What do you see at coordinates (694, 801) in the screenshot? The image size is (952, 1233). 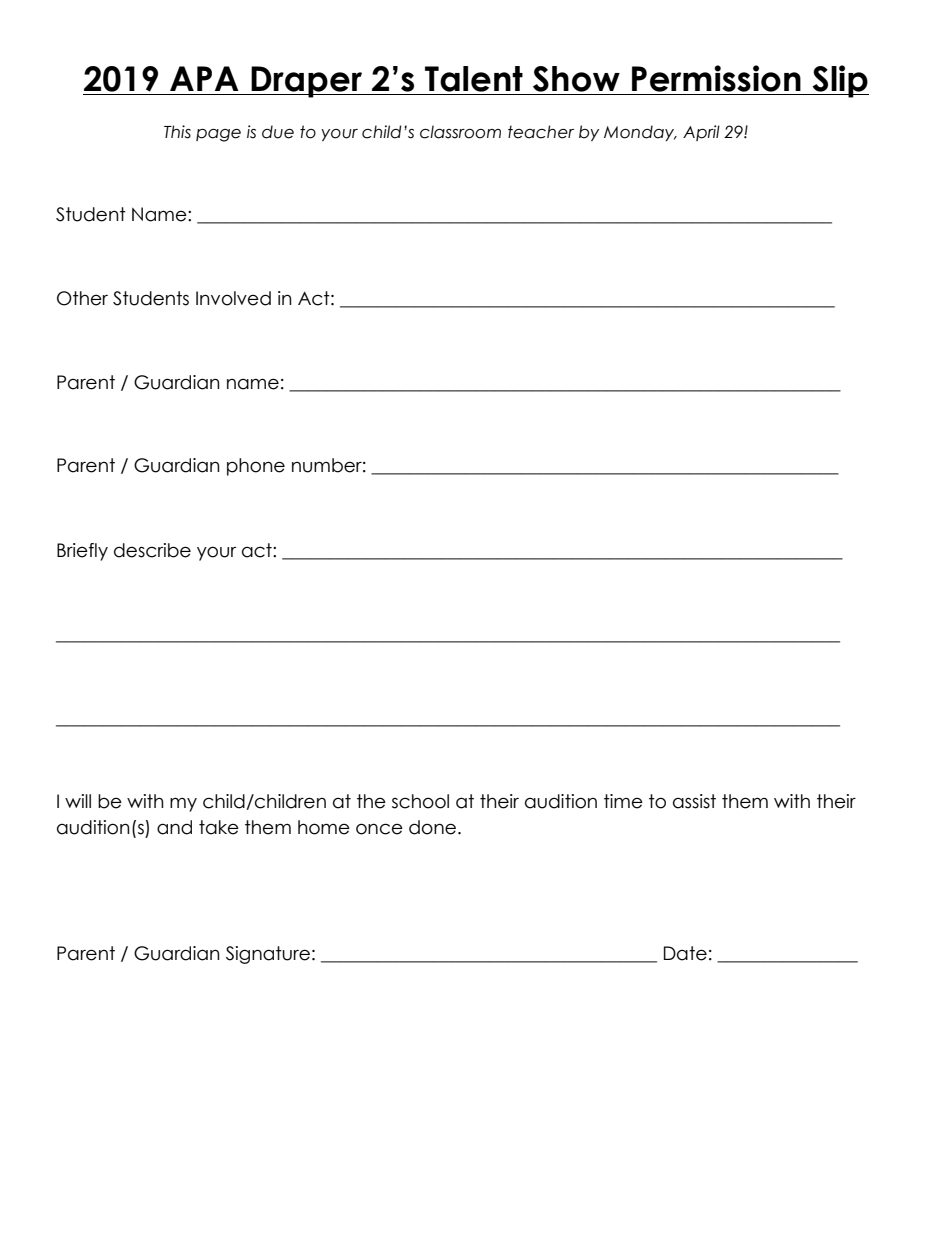 I see `assist` at bounding box center [694, 801].
